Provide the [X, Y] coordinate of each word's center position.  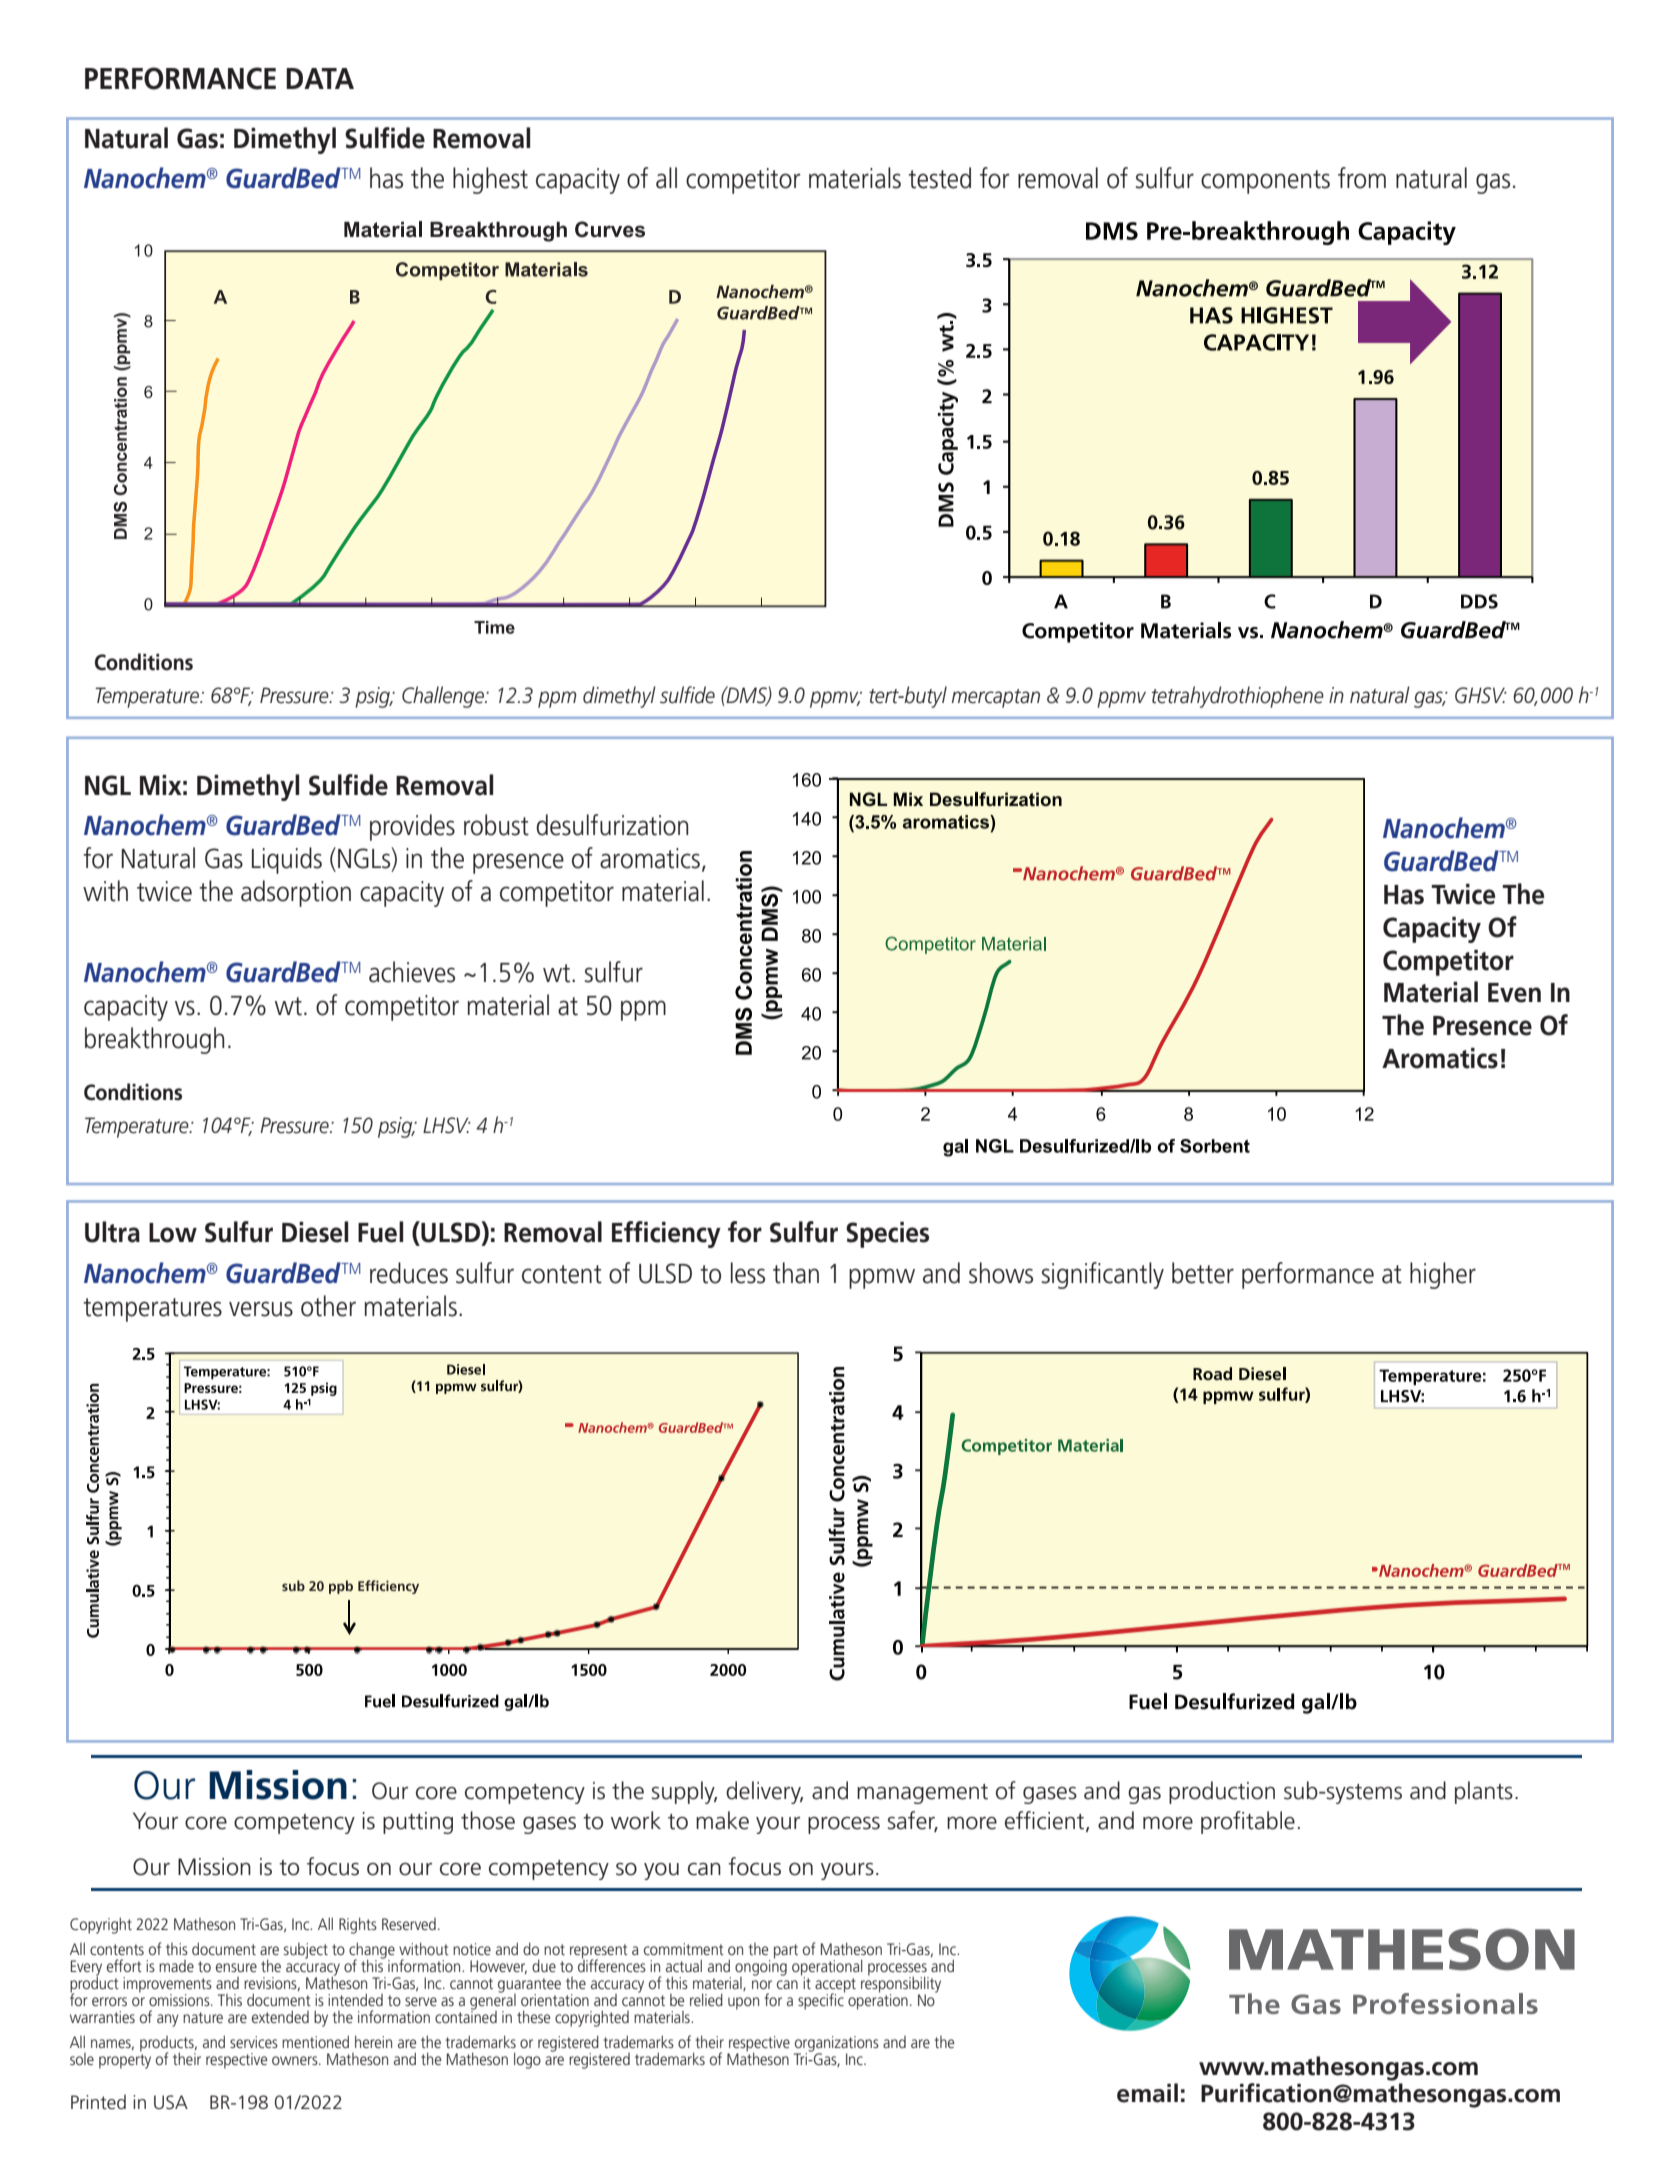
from [1362, 178]
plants [1484, 1792]
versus [261, 1309]
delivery [764, 1792]
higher [1443, 1275]
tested [939, 178]
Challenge [444, 697]
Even [1514, 993]
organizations [836, 2045]
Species [887, 1235]
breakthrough [154, 1040]
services [254, 2042]
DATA [320, 78]
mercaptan [996, 698]
